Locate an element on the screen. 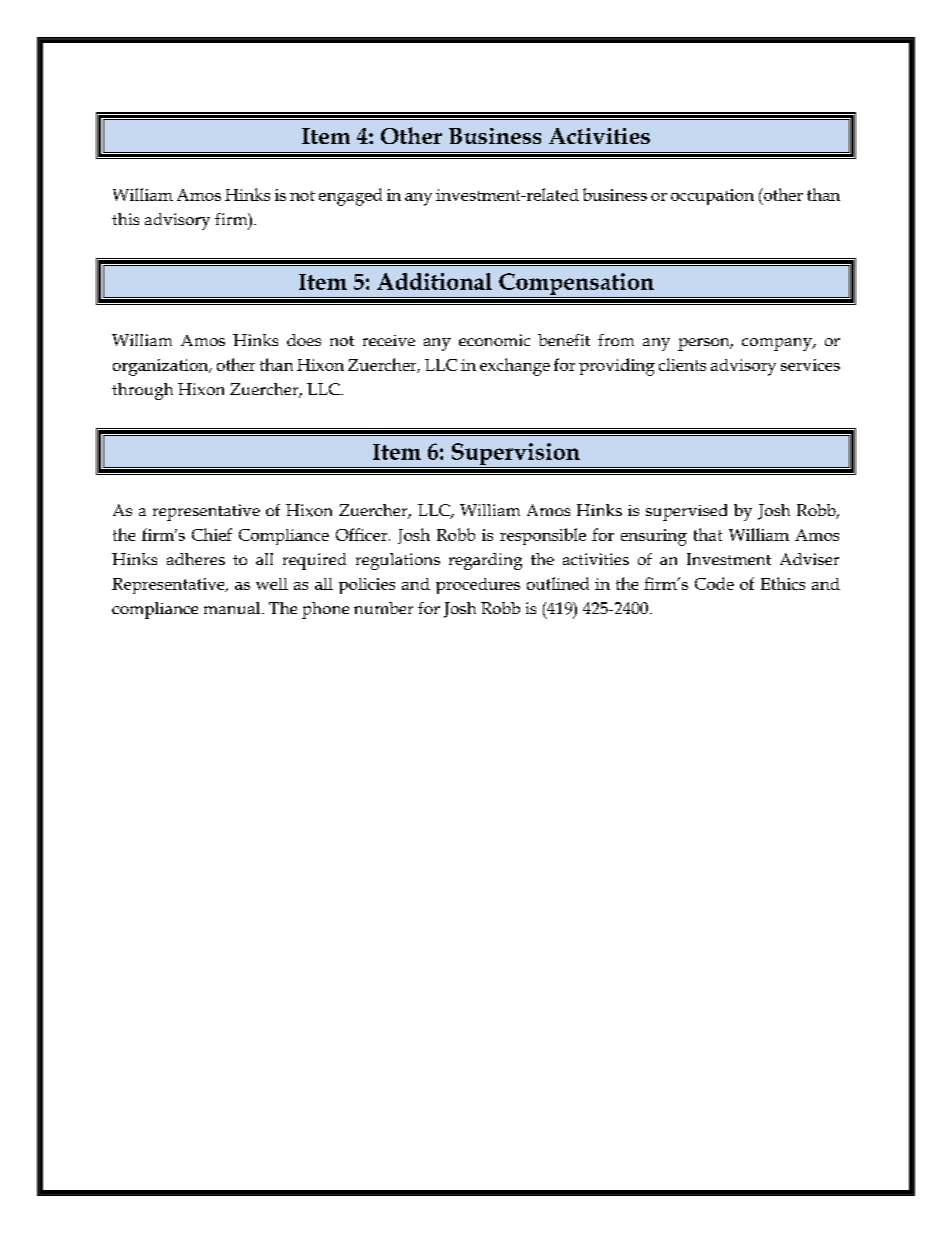  occupation is located at coordinates (712, 197).
